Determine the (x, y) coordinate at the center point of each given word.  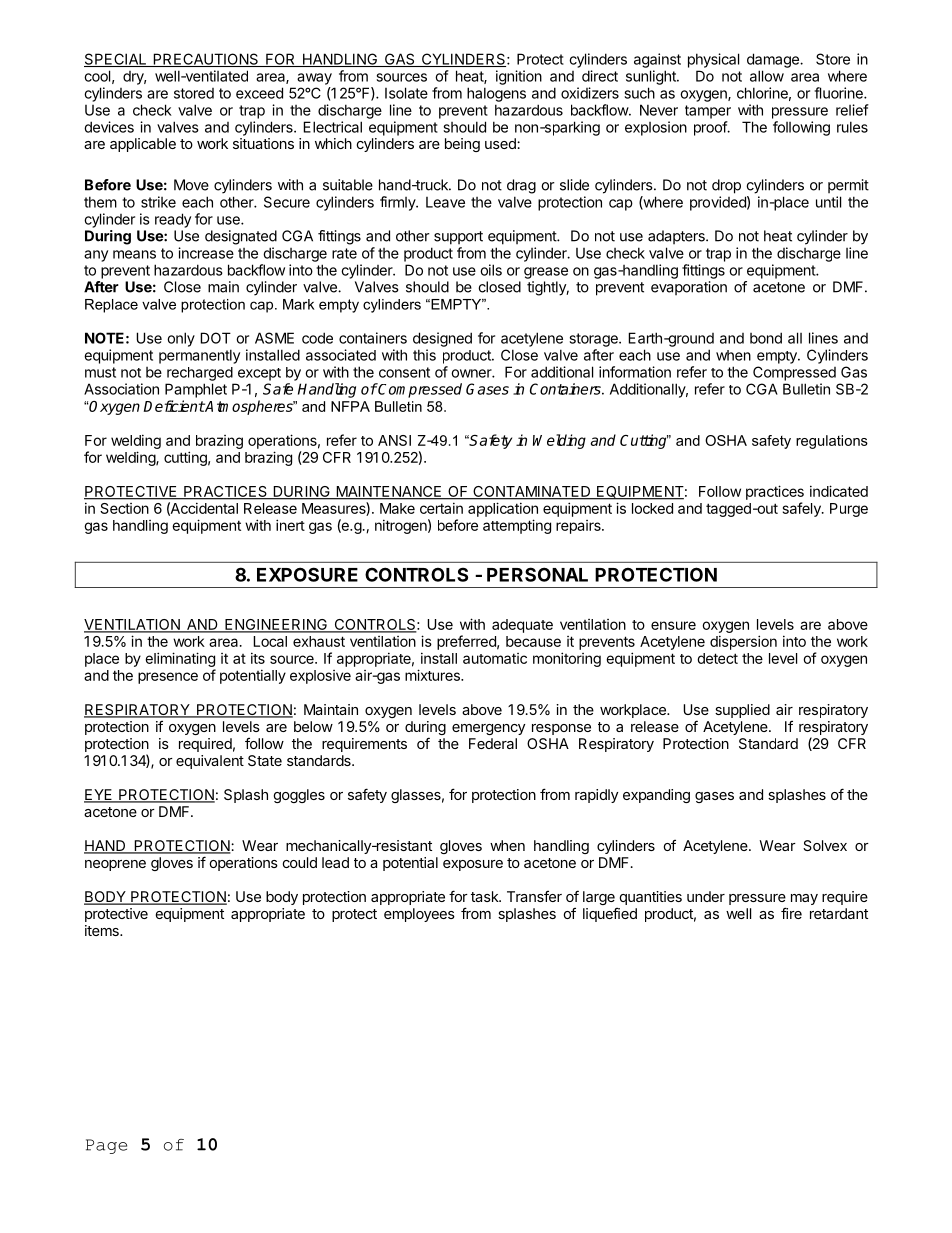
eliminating (180, 661)
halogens (496, 94)
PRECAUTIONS (206, 60)
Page (106, 1146)
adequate (522, 626)
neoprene (115, 865)
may (804, 899)
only (181, 339)
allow (767, 76)
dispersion (743, 642)
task (485, 896)
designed (442, 339)
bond (766, 338)
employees (419, 915)
